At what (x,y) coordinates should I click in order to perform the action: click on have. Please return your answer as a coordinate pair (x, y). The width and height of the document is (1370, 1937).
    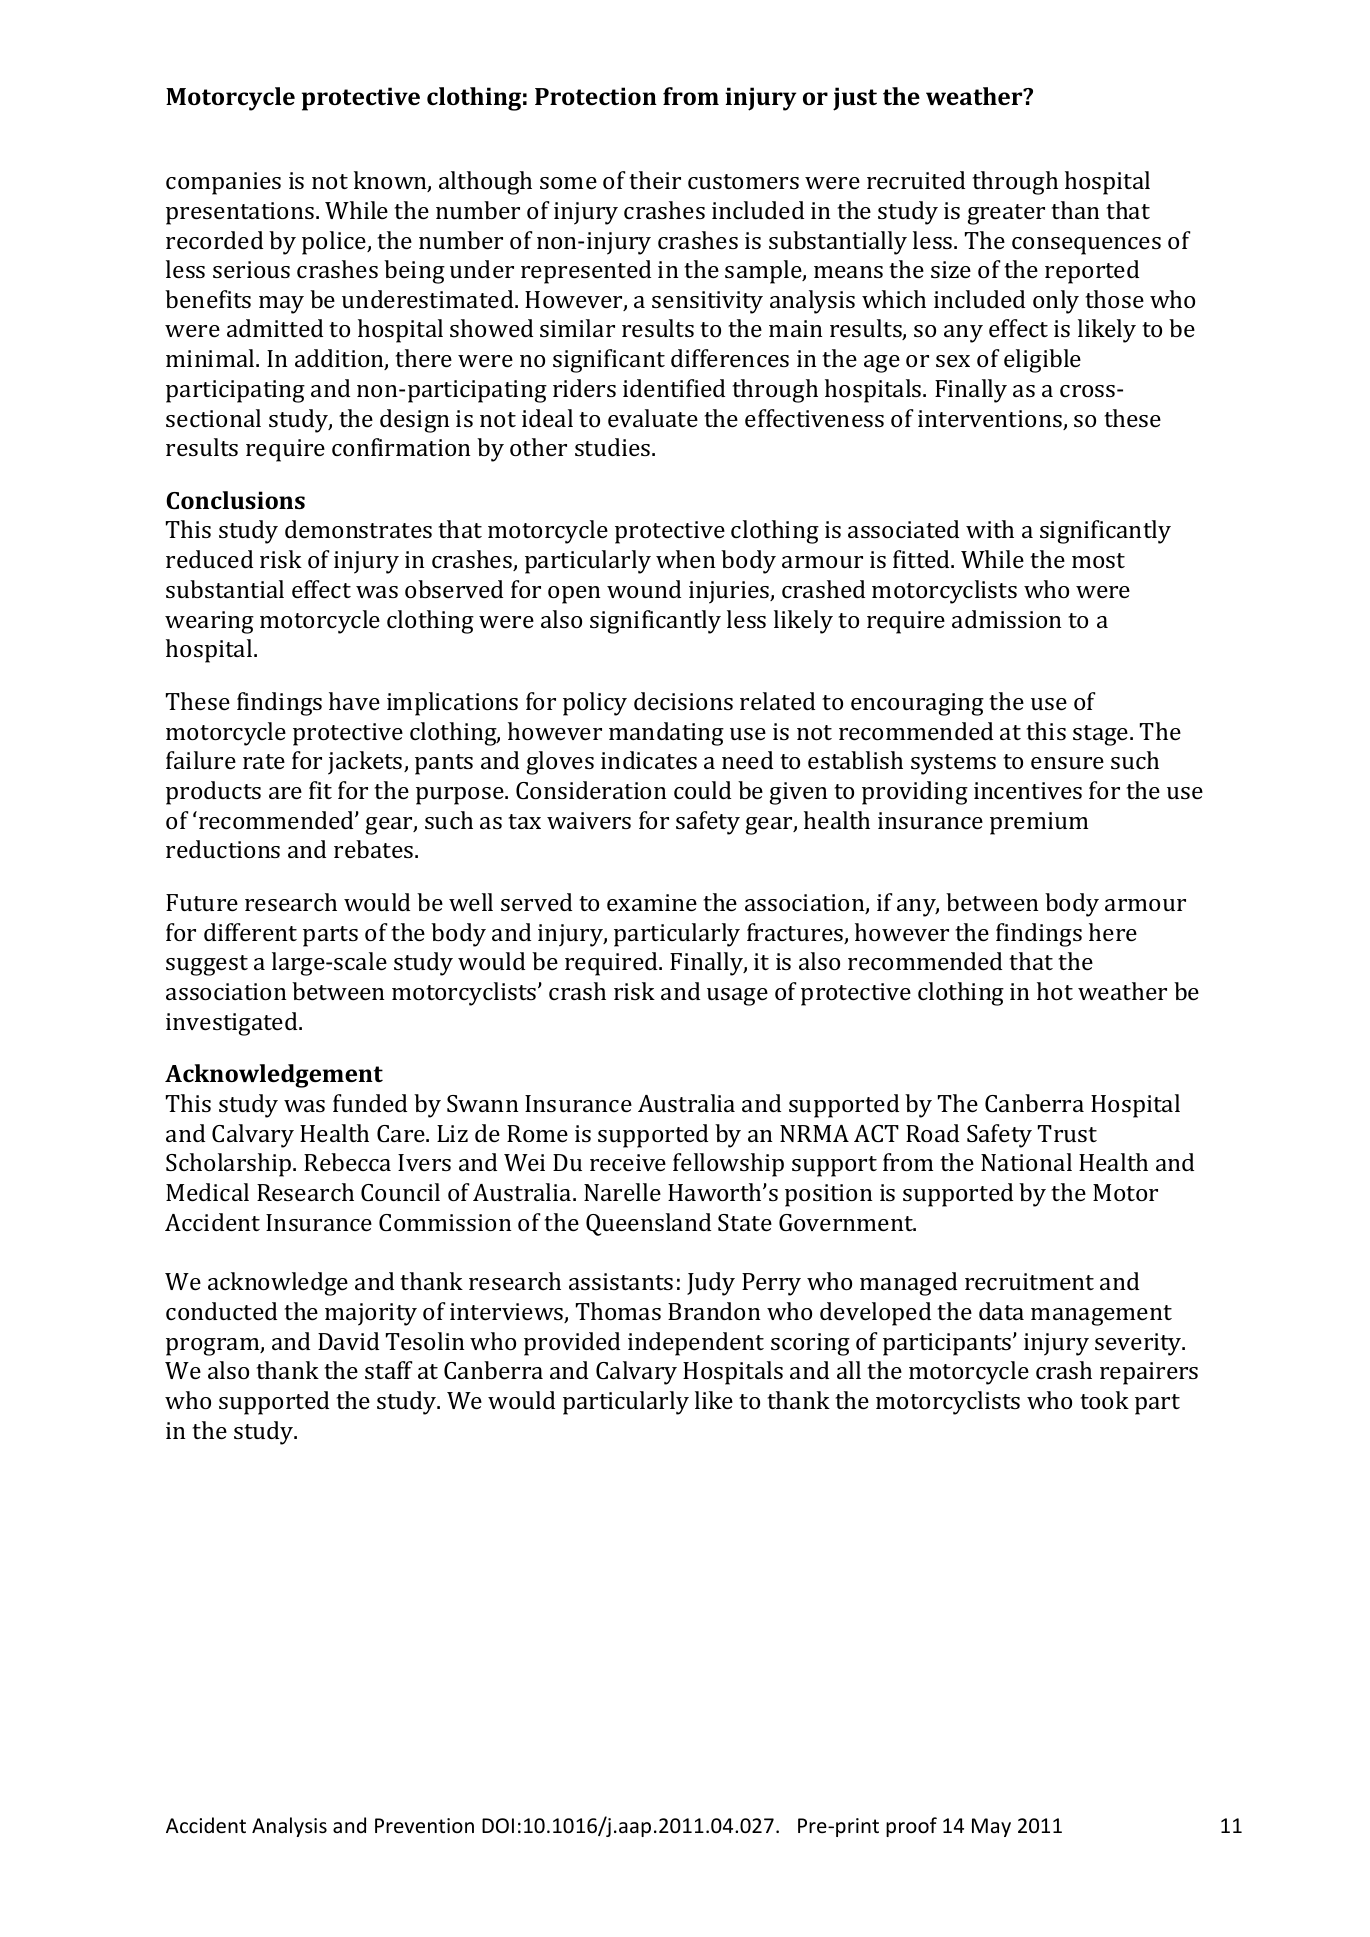
    Looking at the image, I should click on (354, 701).
